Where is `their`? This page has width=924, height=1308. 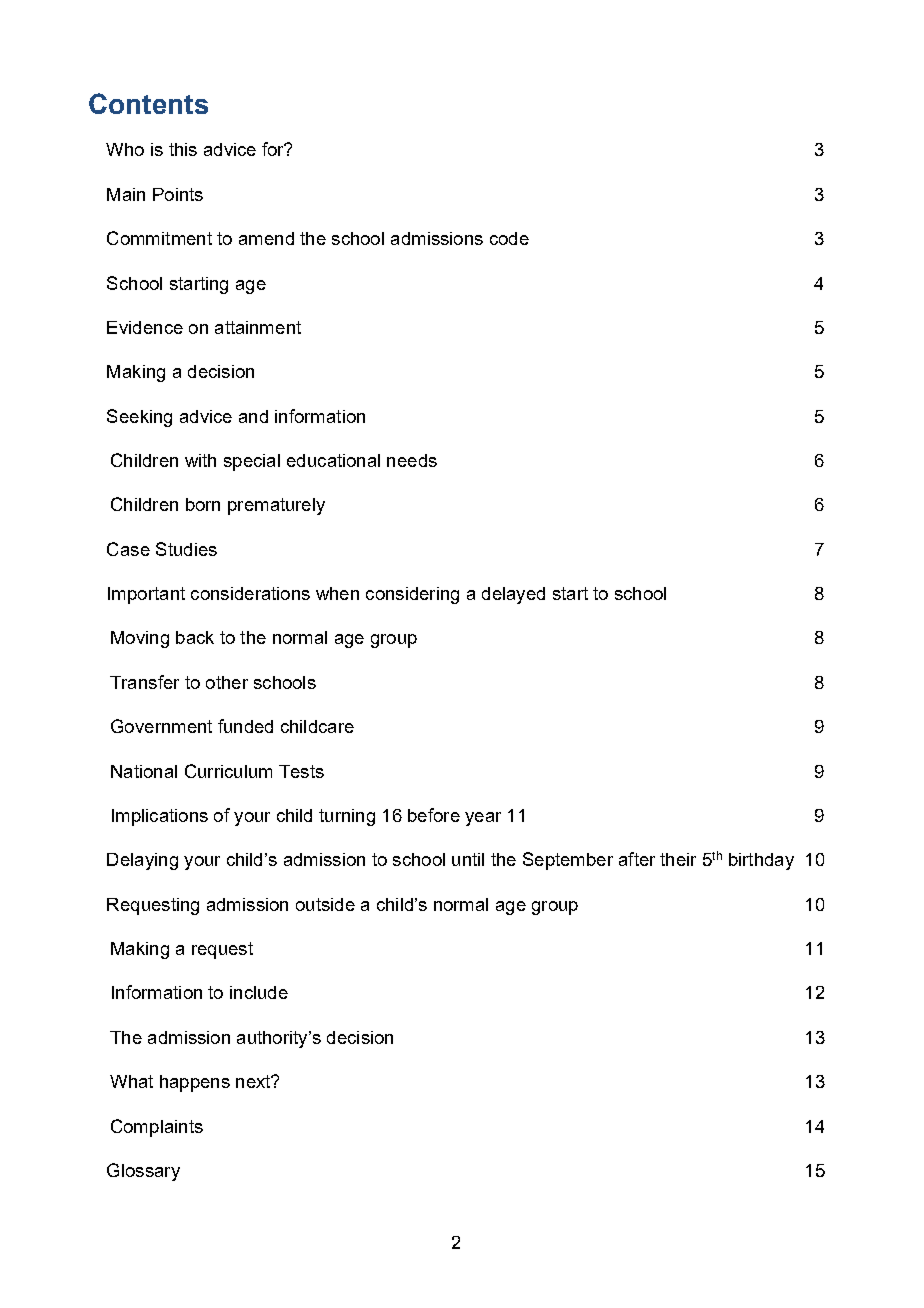 their is located at coordinates (678, 859).
